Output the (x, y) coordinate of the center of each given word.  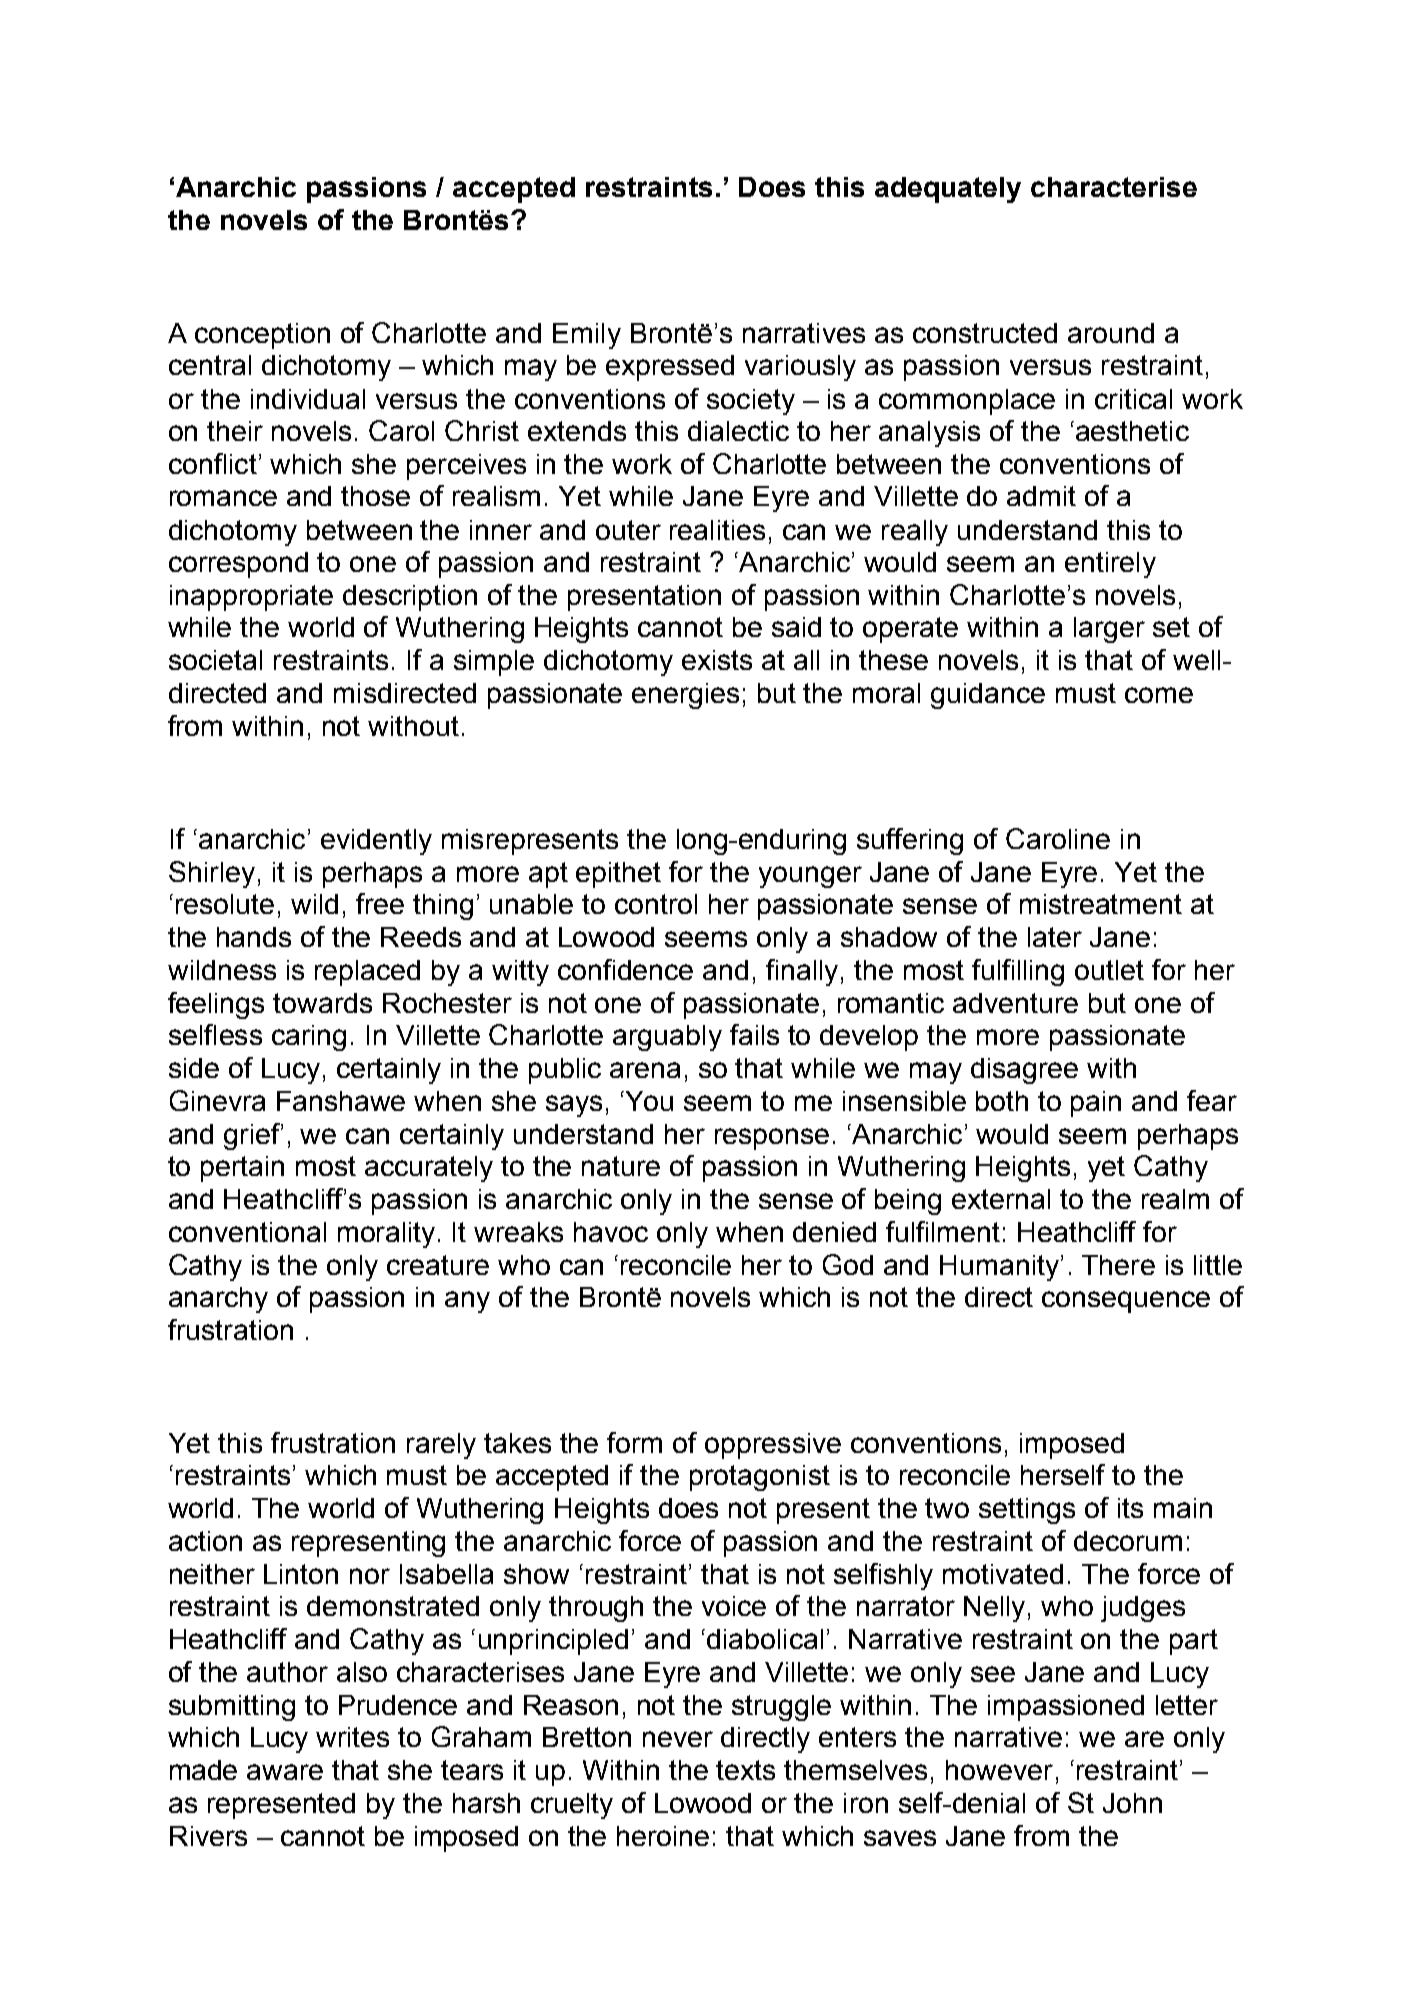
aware (285, 1772)
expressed (670, 368)
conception (262, 336)
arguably (667, 1038)
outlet (1109, 970)
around (1111, 333)
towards (322, 1003)
